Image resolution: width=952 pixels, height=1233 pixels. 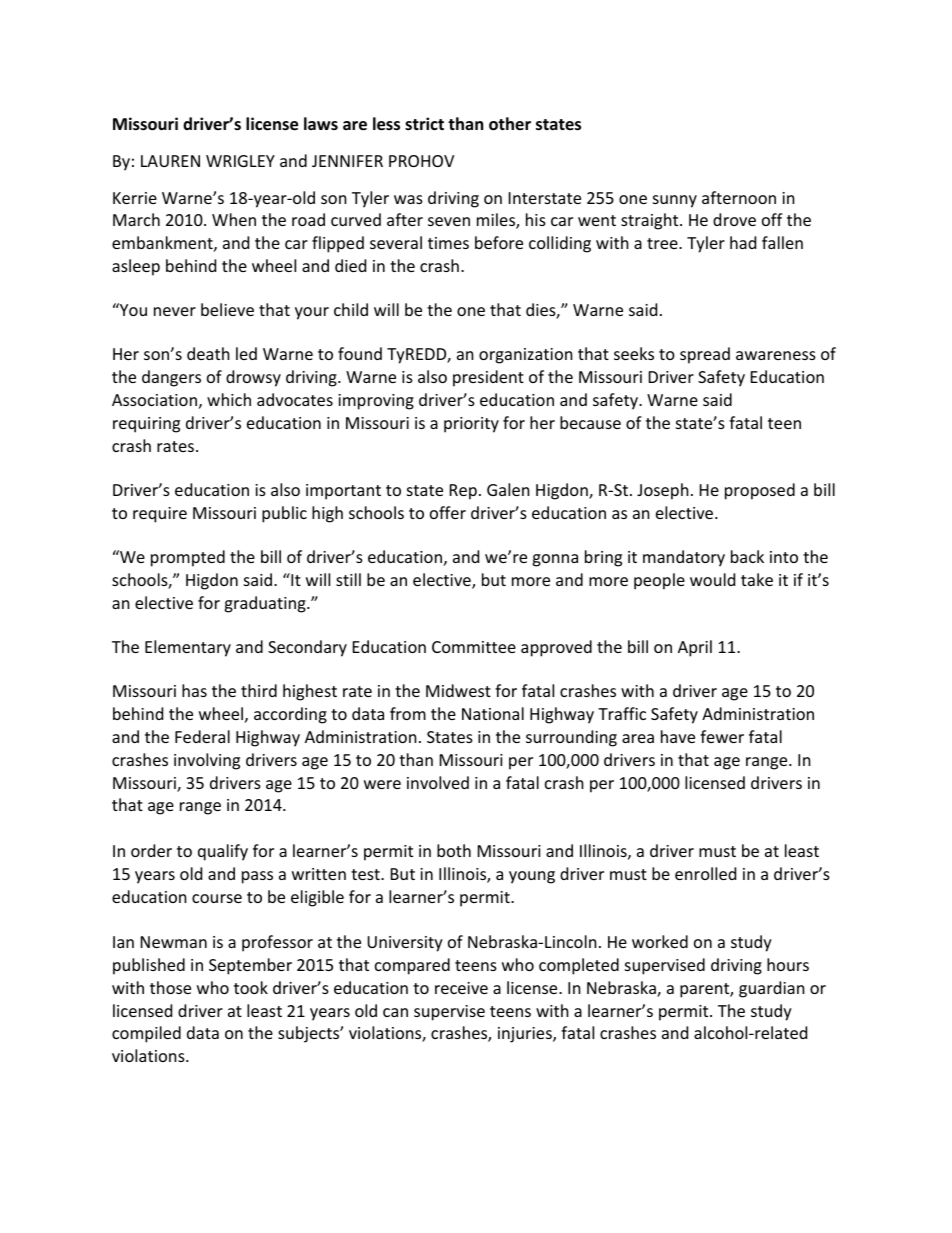 I want to click on involved, so click(x=438, y=782).
